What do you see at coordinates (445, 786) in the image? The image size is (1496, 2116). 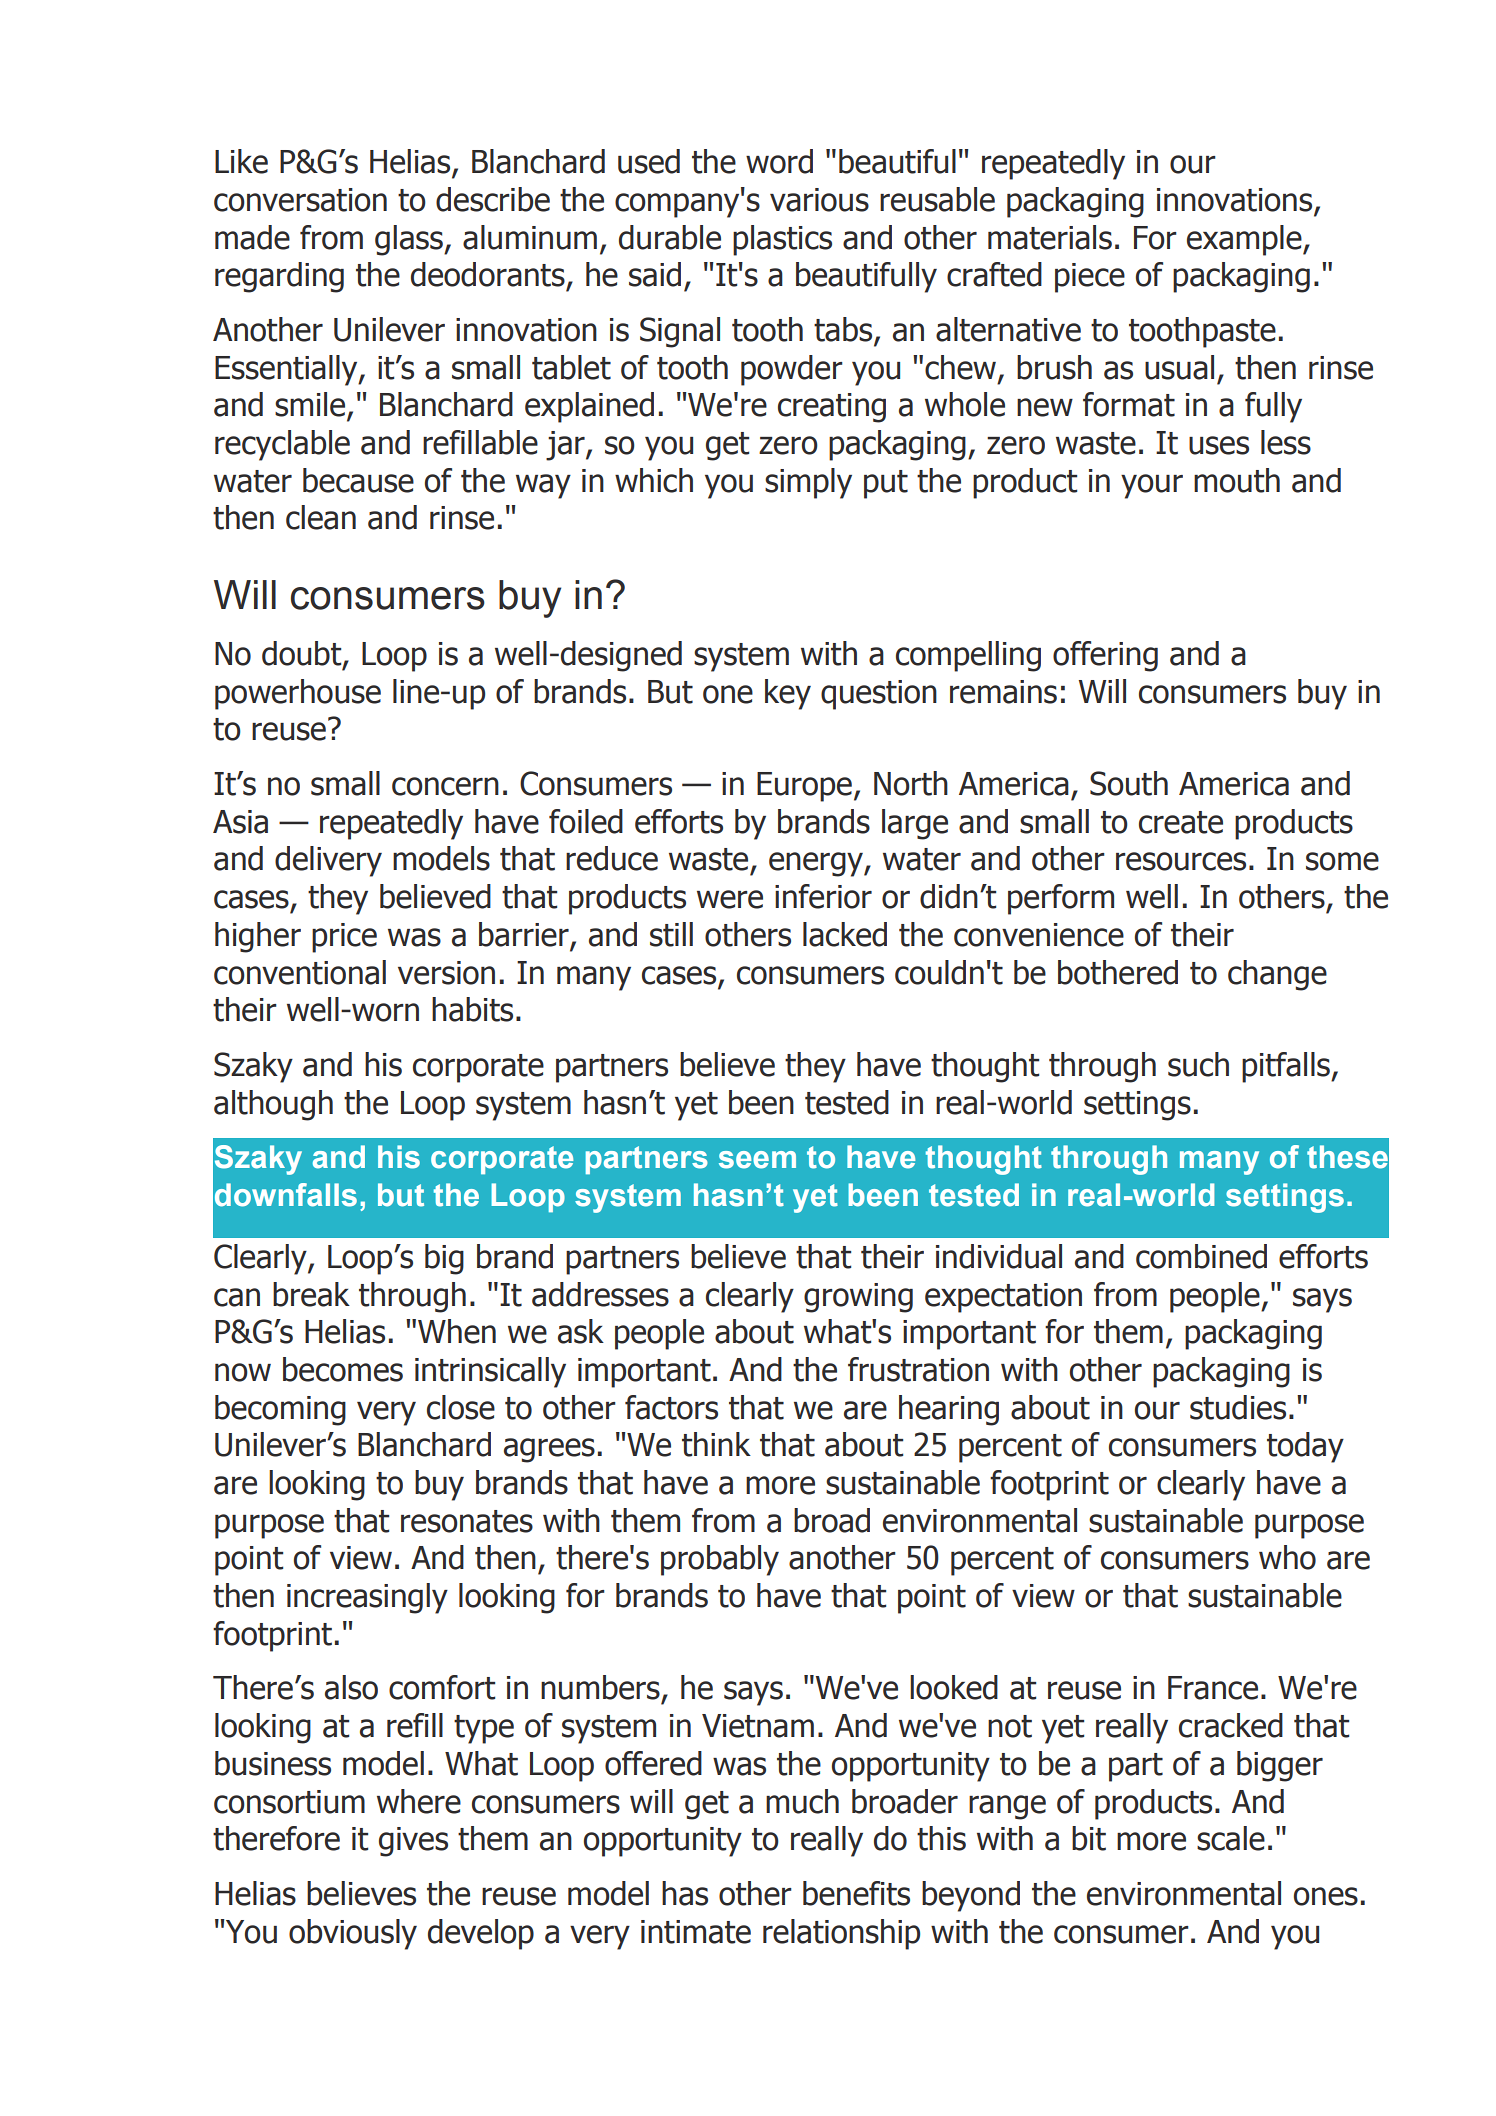 I see `concern` at bounding box center [445, 786].
